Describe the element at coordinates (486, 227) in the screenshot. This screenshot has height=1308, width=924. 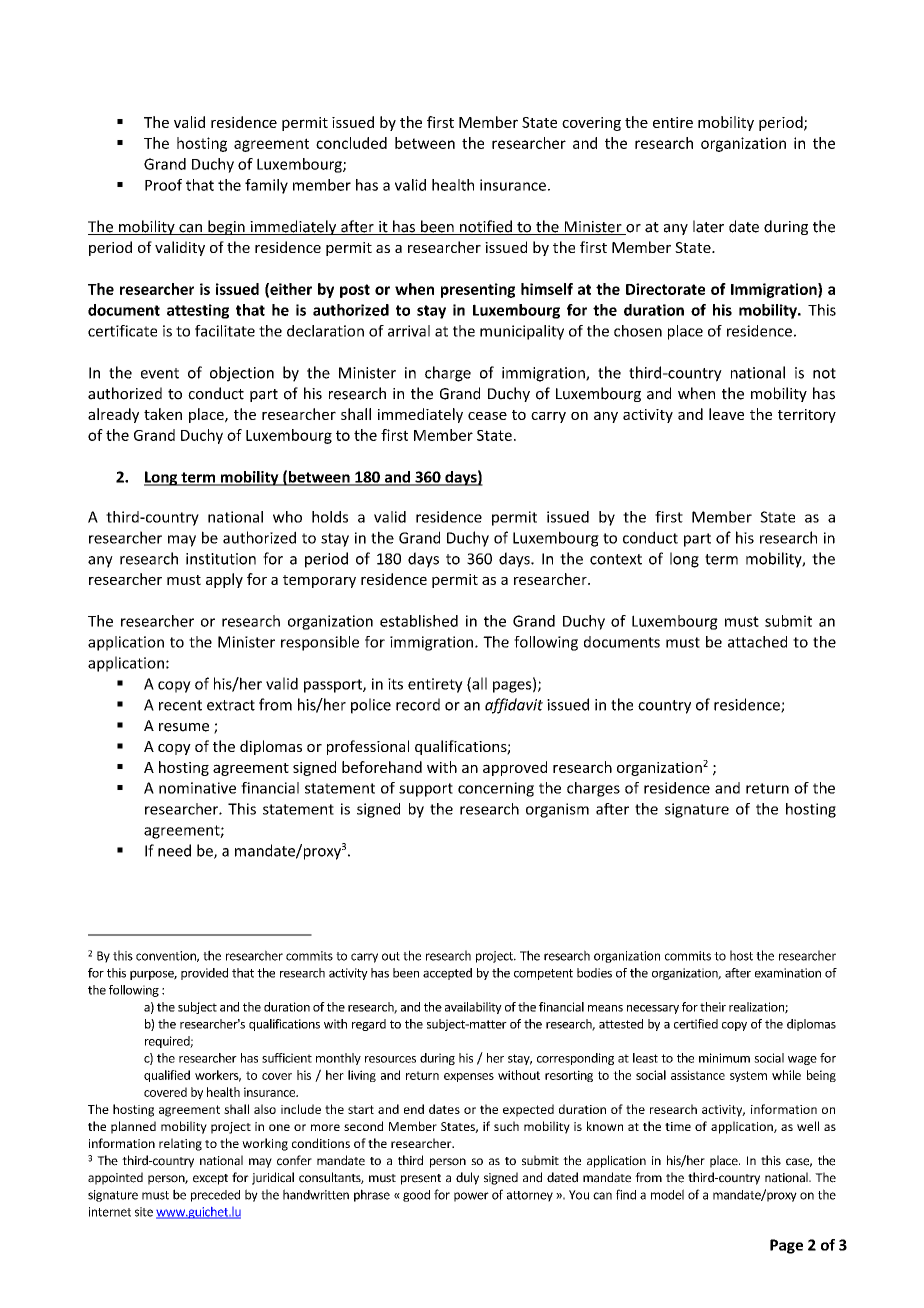
I see `notified` at that location.
